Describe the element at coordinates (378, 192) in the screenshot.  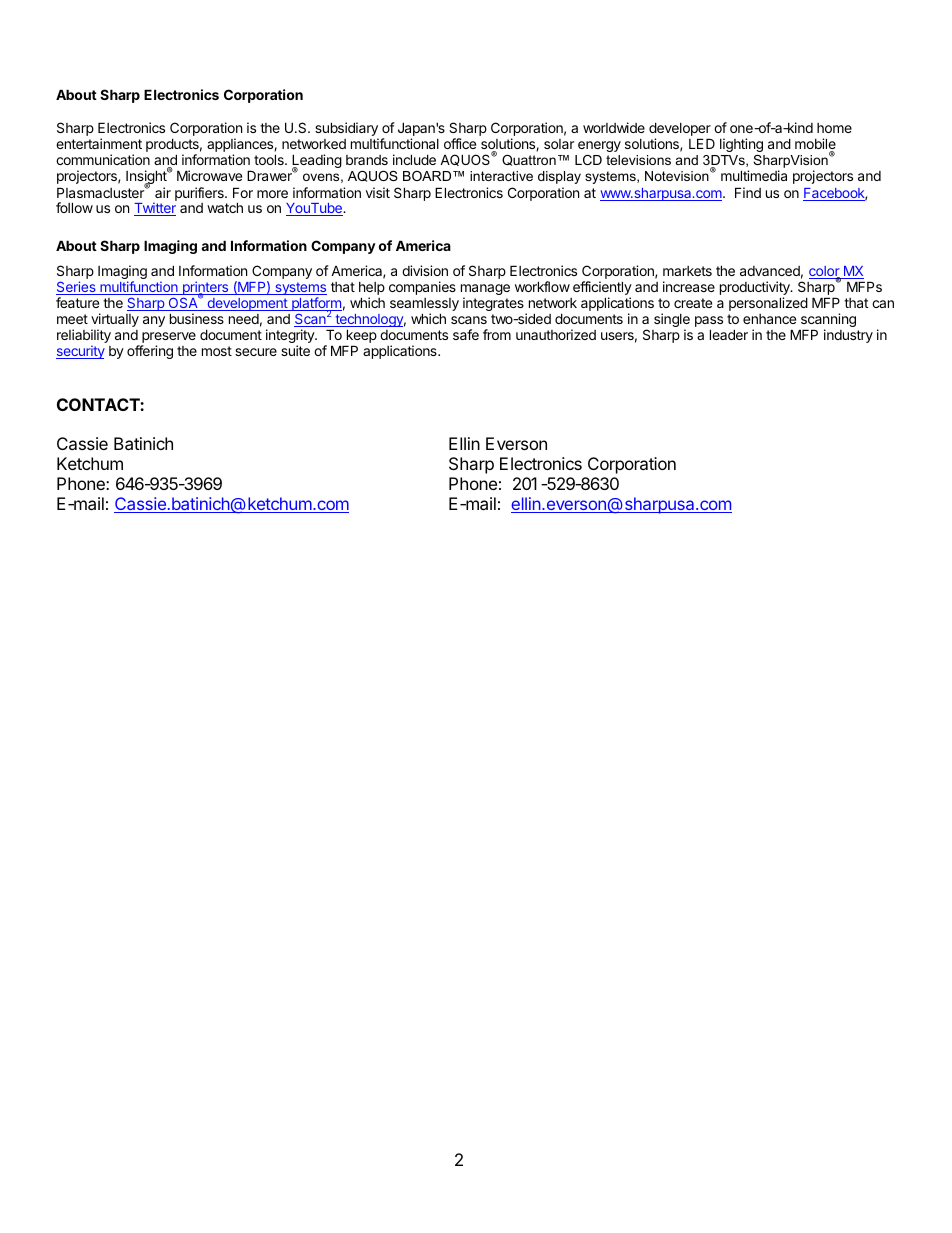
I see `visit` at that location.
